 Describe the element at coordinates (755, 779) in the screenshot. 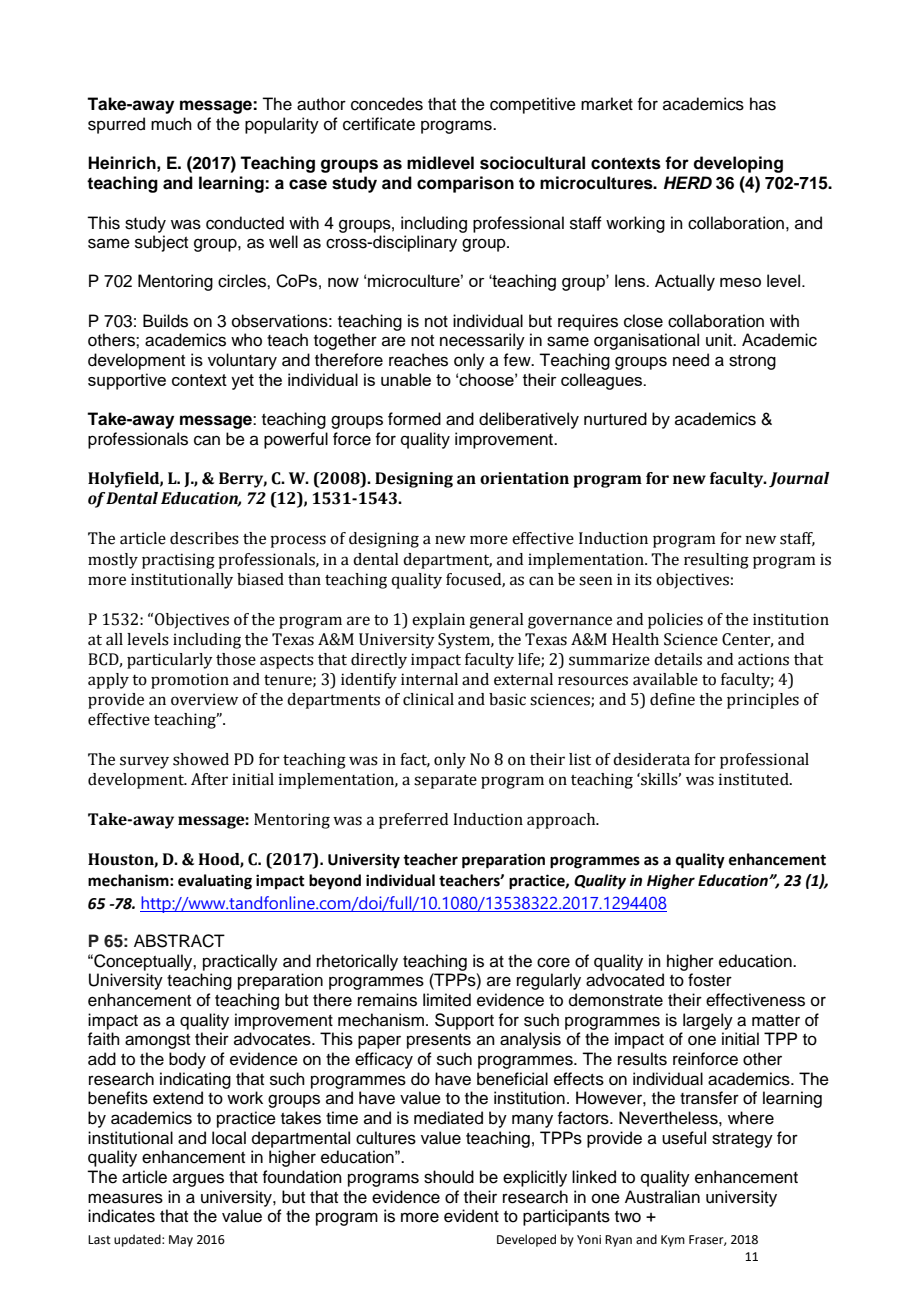

I see `instituted` at that location.
